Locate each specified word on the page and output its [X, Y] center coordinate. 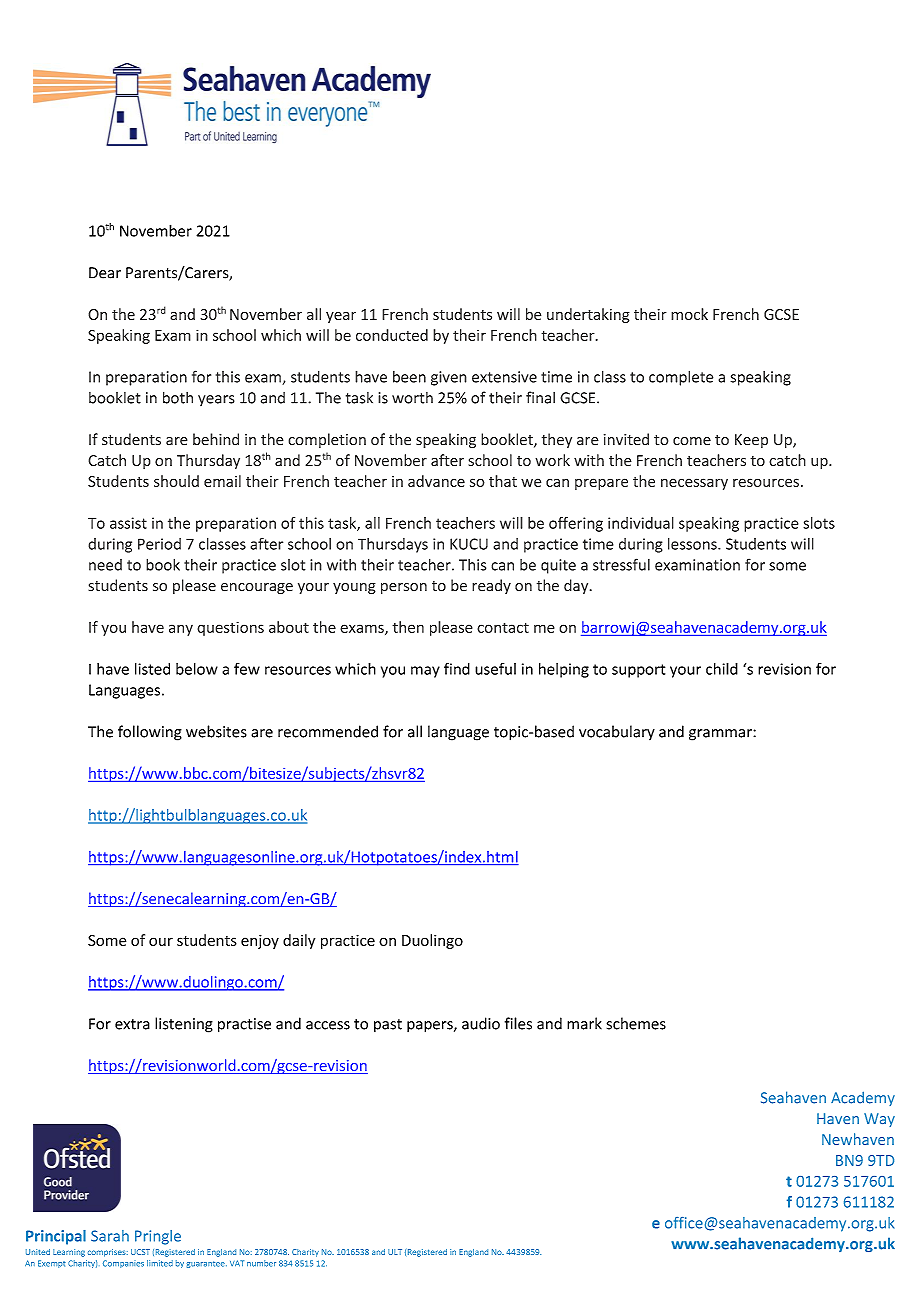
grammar [721, 735]
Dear [105, 273]
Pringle [158, 1237]
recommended [328, 731]
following [150, 733]
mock [689, 314]
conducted [392, 335]
